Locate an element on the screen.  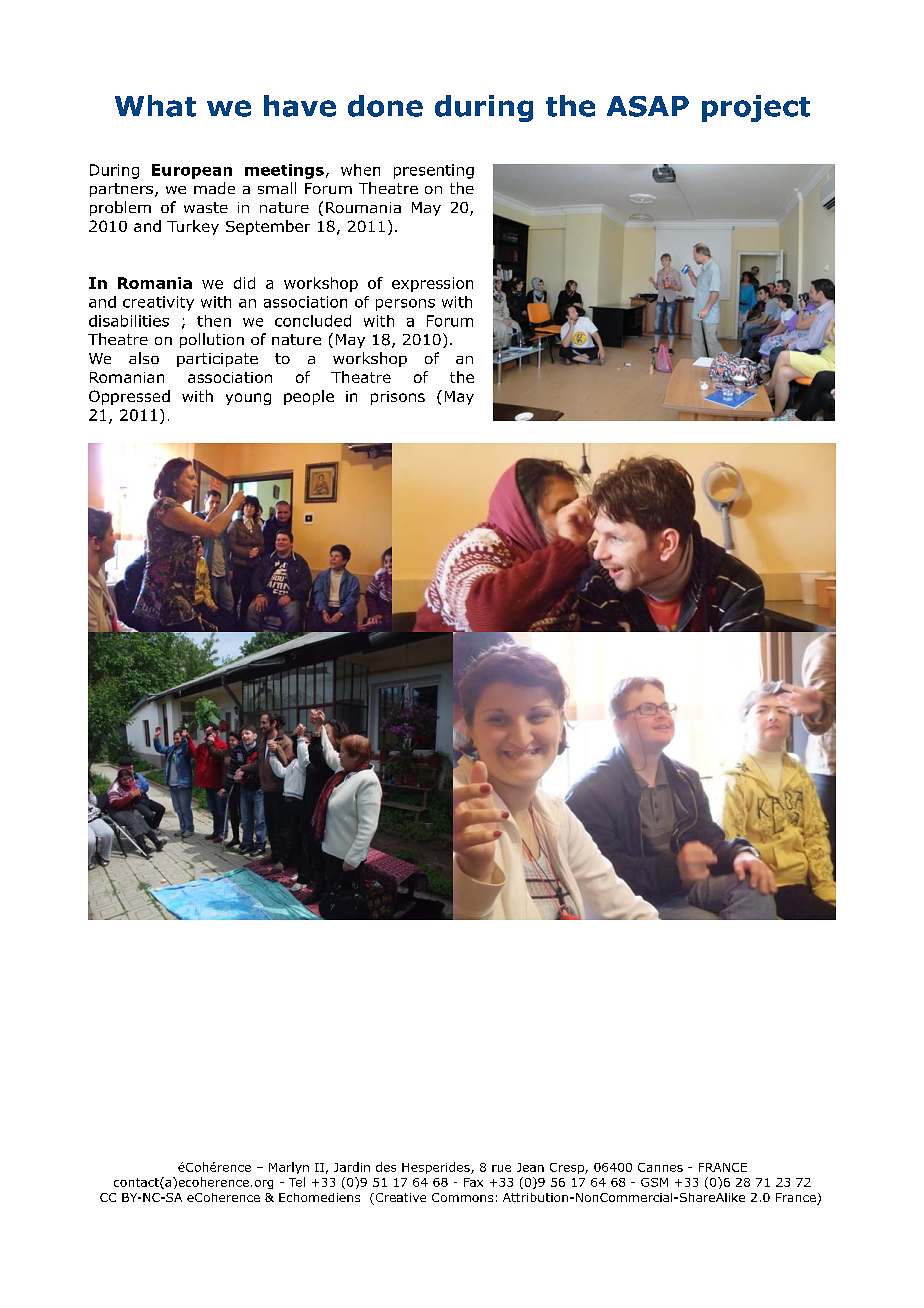
pollution is located at coordinates (212, 340).
